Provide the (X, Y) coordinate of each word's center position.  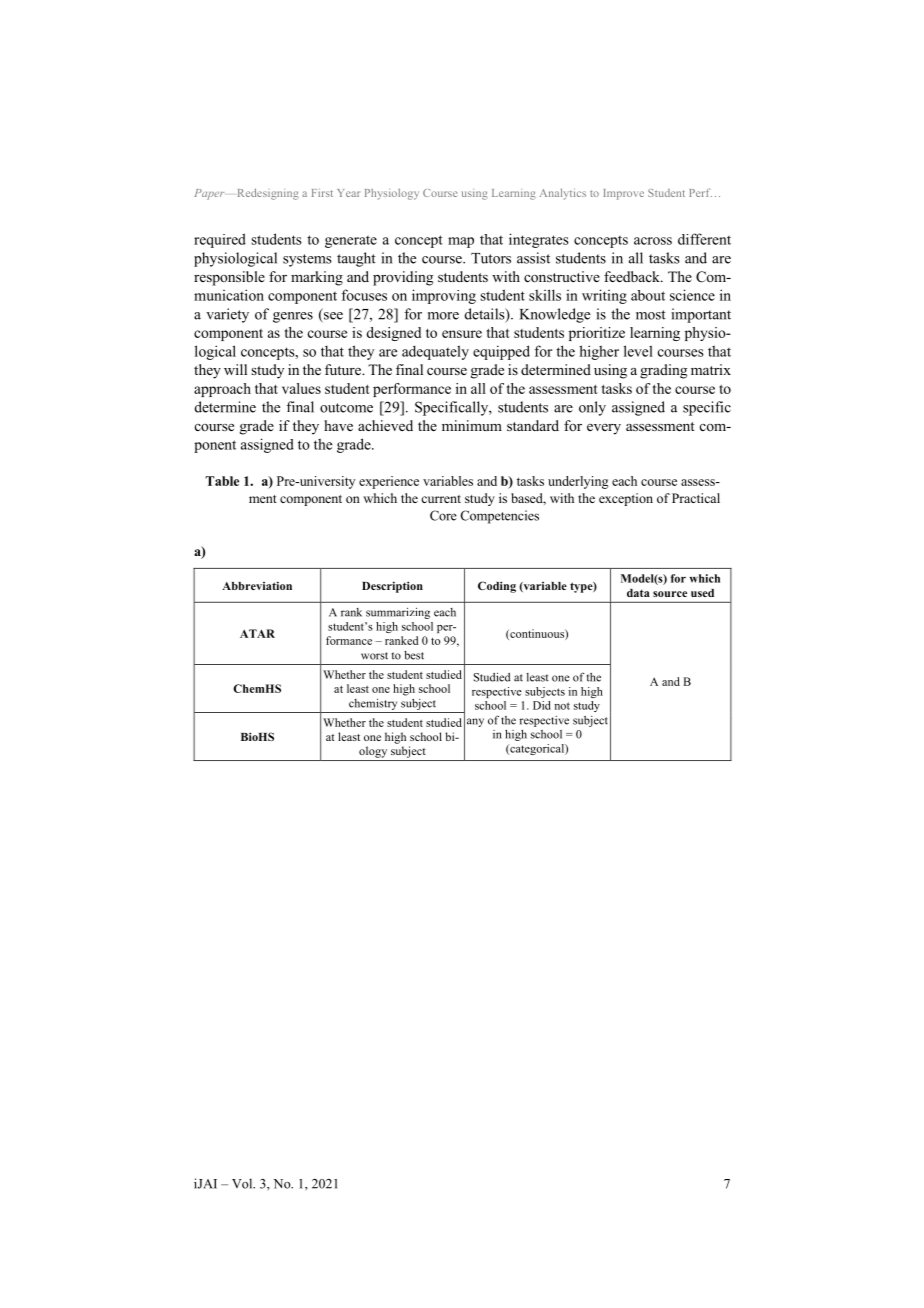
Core (443, 515)
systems (307, 260)
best (414, 655)
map (461, 242)
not (562, 706)
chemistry (373, 704)
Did (542, 705)
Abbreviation (257, 585)
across (653, 241)
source (670, 594)
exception (626, 499)
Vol (243, 1183)
